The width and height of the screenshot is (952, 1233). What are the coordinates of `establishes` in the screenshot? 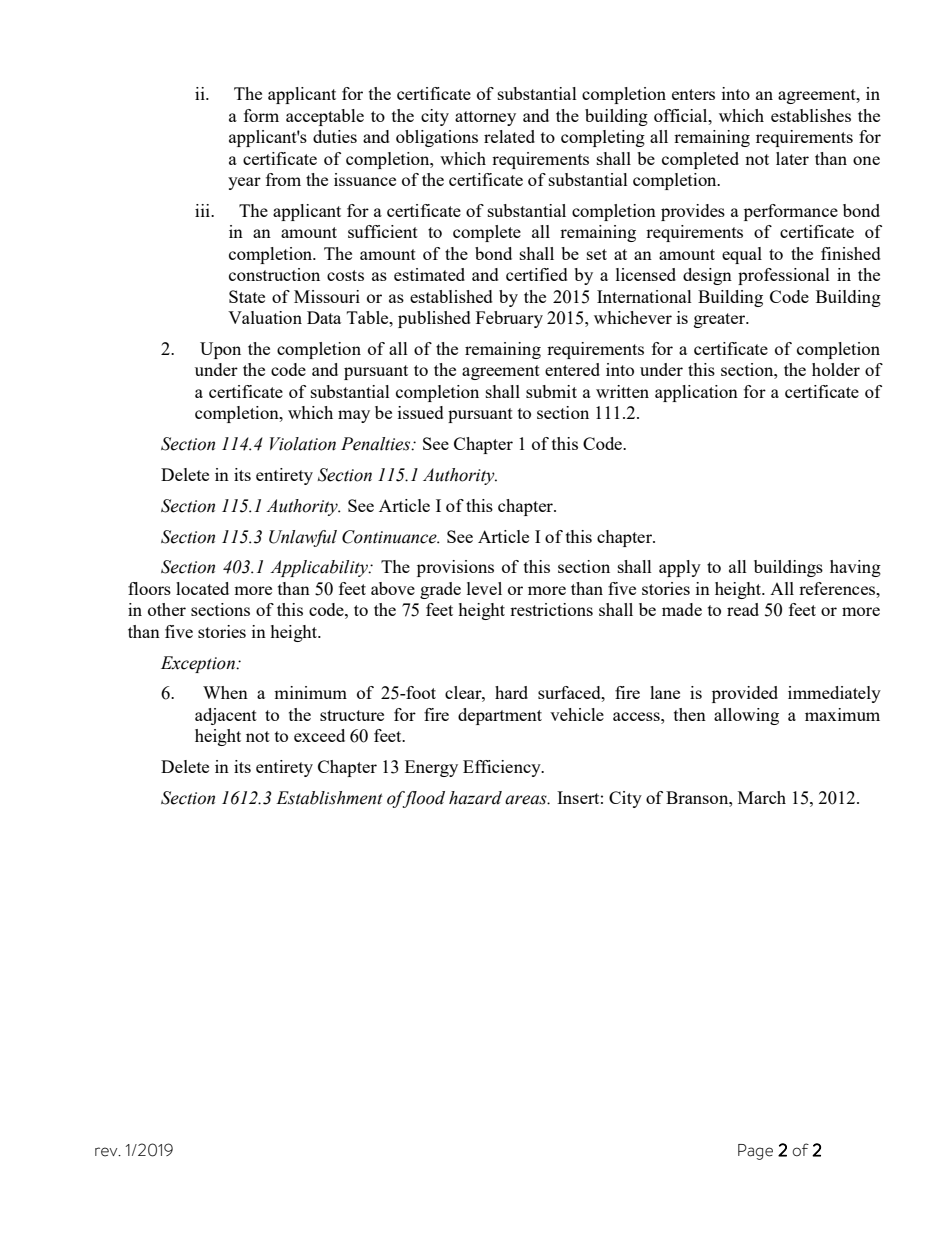 It's located at (811, 115).
